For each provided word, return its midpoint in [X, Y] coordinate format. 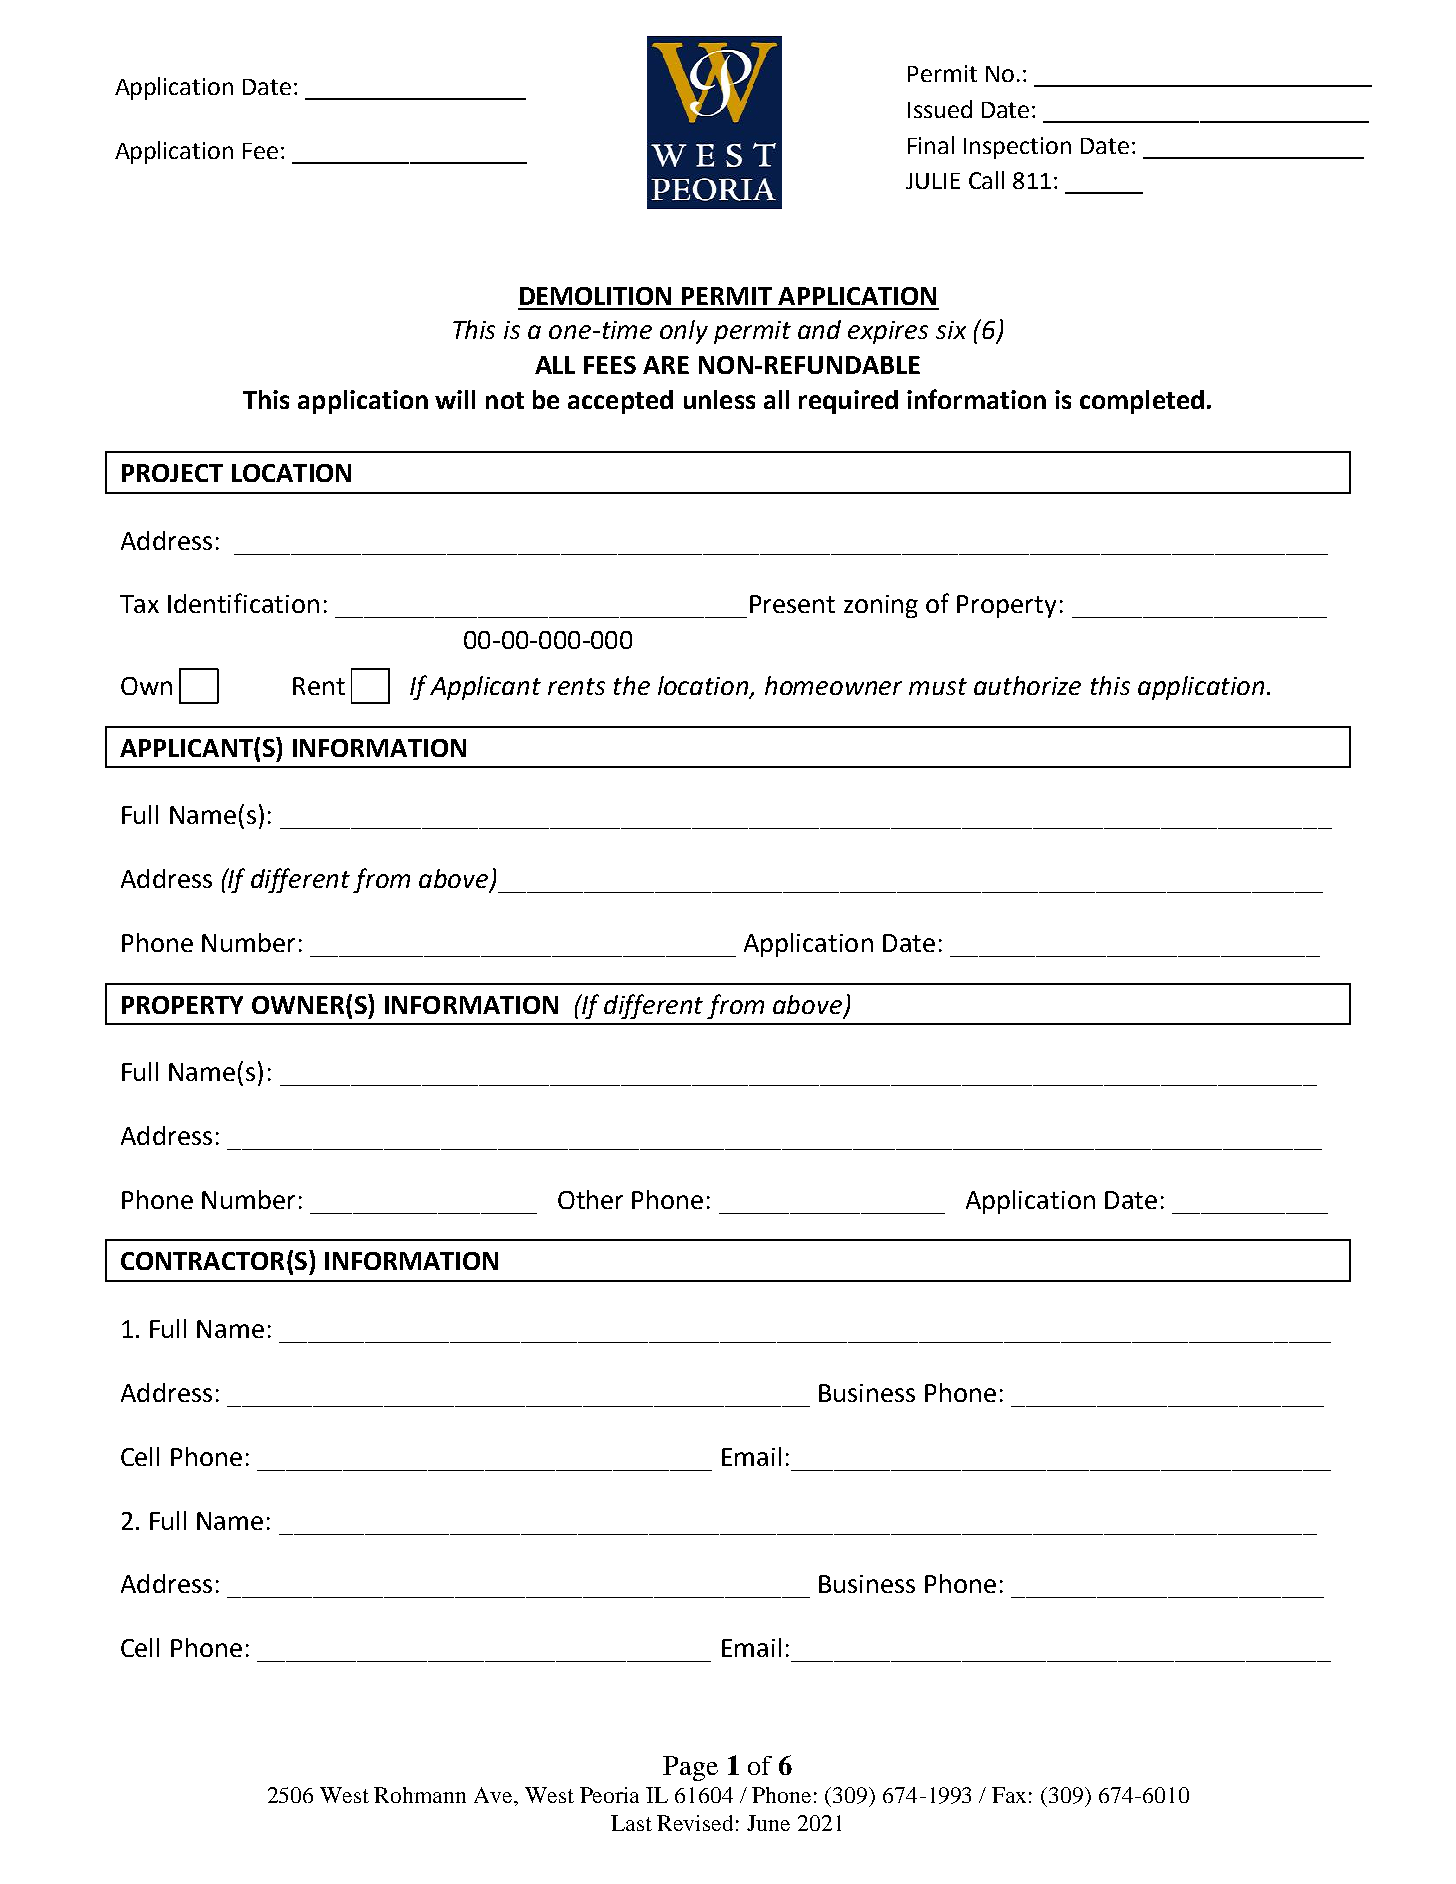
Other [590, 1199]
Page [690, 1768]
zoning [881, 606]
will [455, 399]
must [938, 686]
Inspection [1017, 148]
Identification [243, 603]
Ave [494, 1795]
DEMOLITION [595, 296]
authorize [1027, 685]
